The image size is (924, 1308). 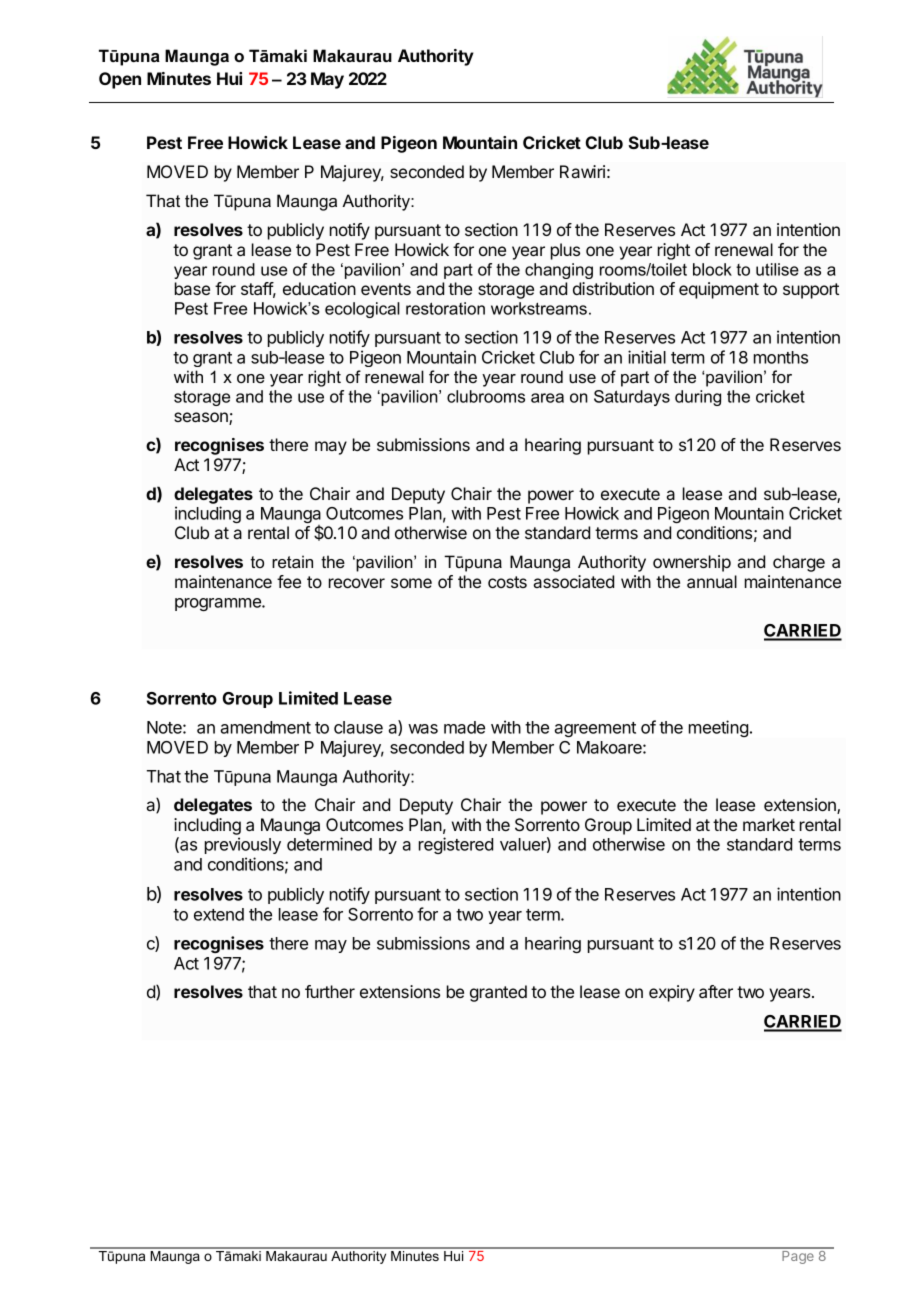 What do you see at coordinates (120, 80) in the screenshot?
I see `Open` at bounding box center [120, 80].
